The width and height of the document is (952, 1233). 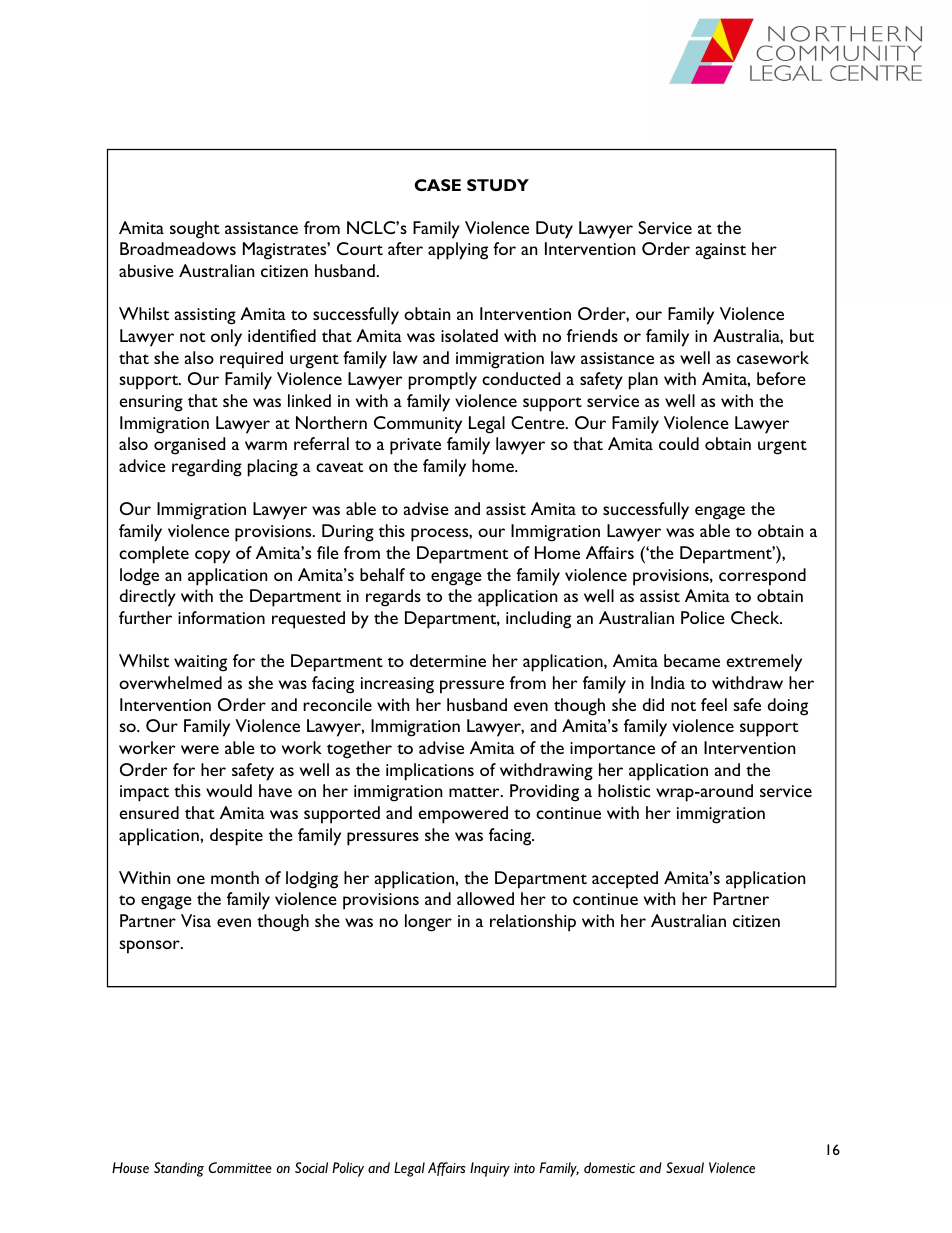 I want to click on matter, so click(x=475, y=792).
